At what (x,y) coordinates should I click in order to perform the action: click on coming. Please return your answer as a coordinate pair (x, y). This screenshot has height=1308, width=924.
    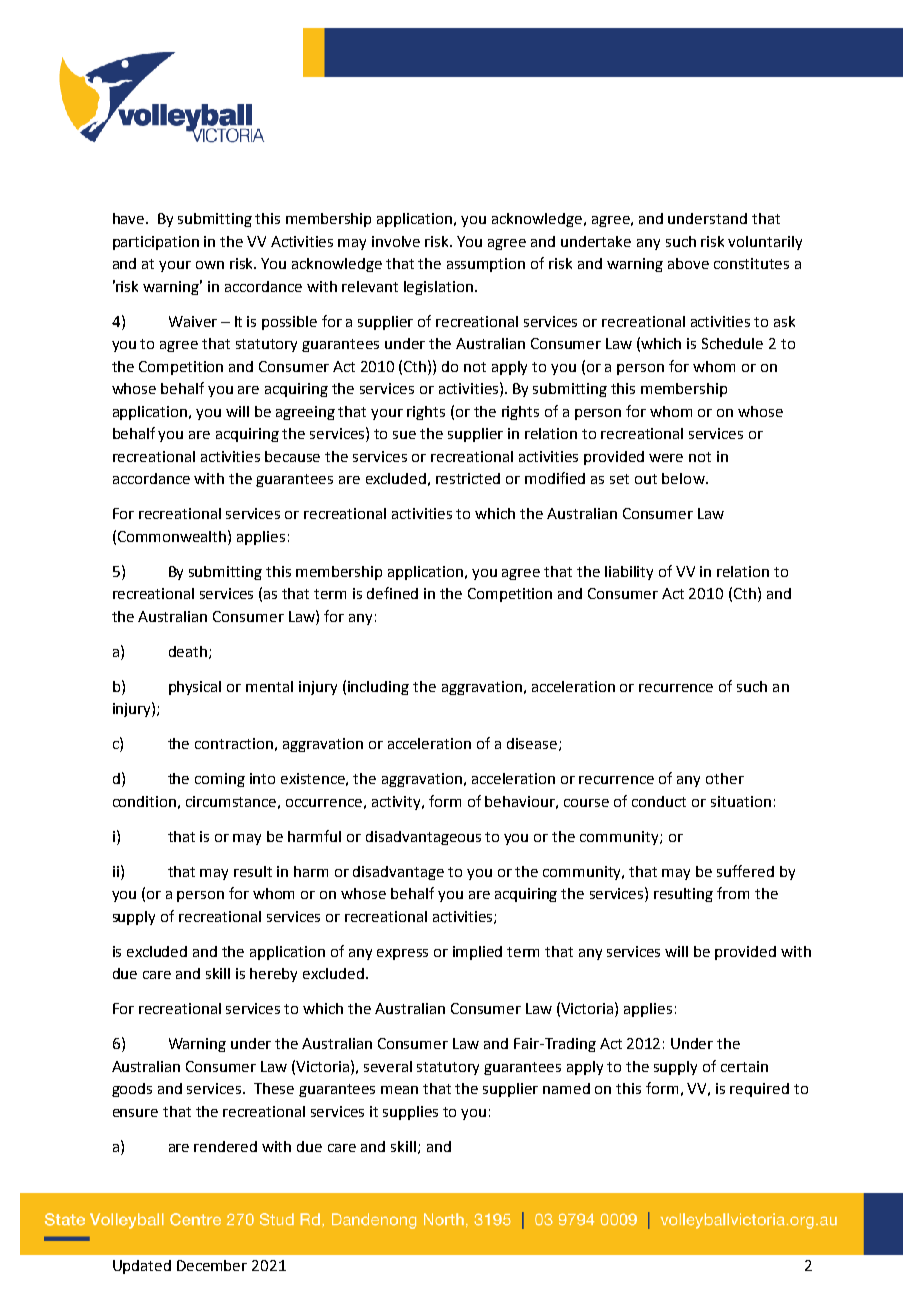
    Looking at the image, I should click on (220, 780).
